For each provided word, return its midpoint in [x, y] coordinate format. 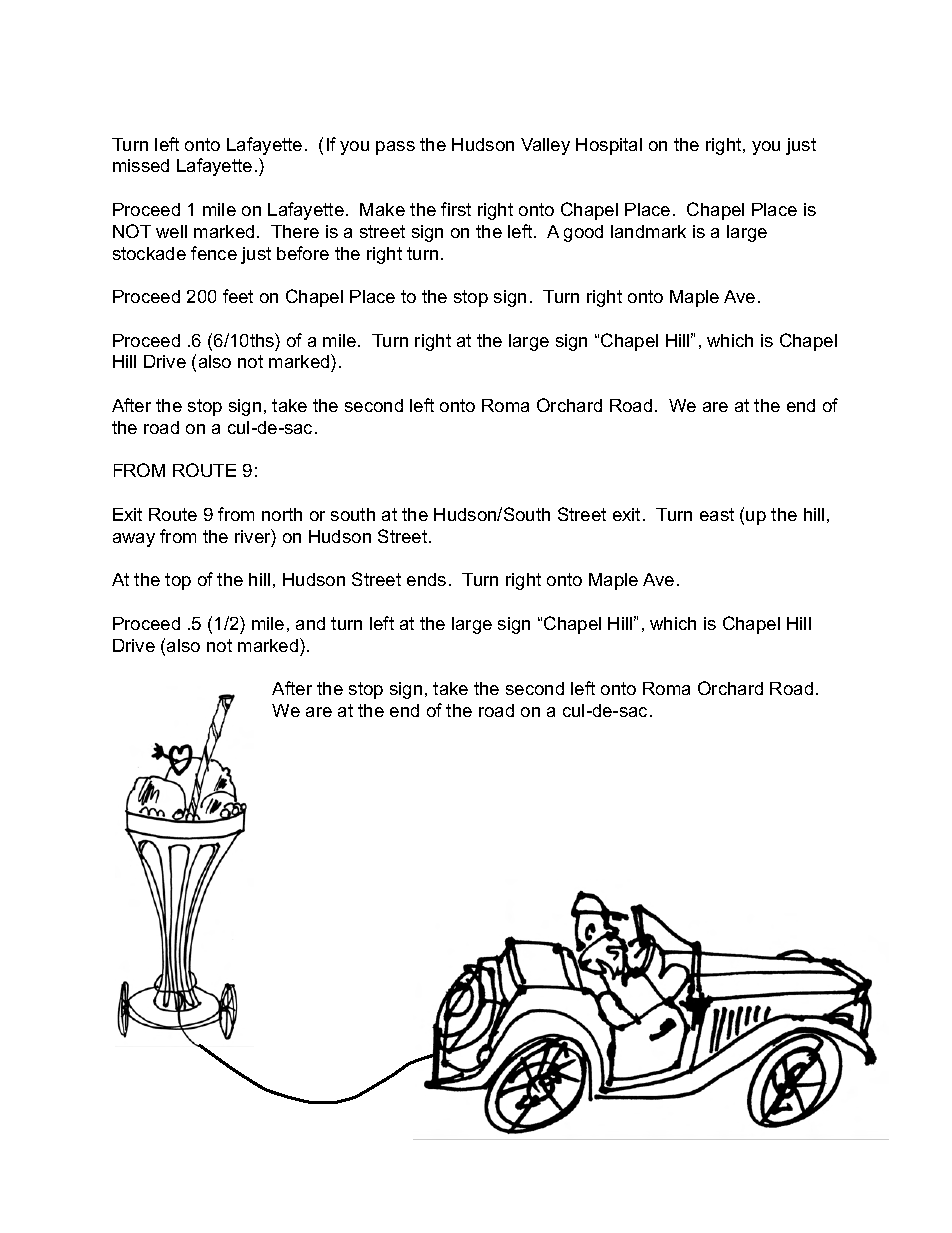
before [303, 253]
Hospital [609, 146]
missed [141, 165]
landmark [648, 231]
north [282, 514]
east [717, 514]
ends [426, 579]
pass [395, 148]
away [134, 540]
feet [238, 296]
